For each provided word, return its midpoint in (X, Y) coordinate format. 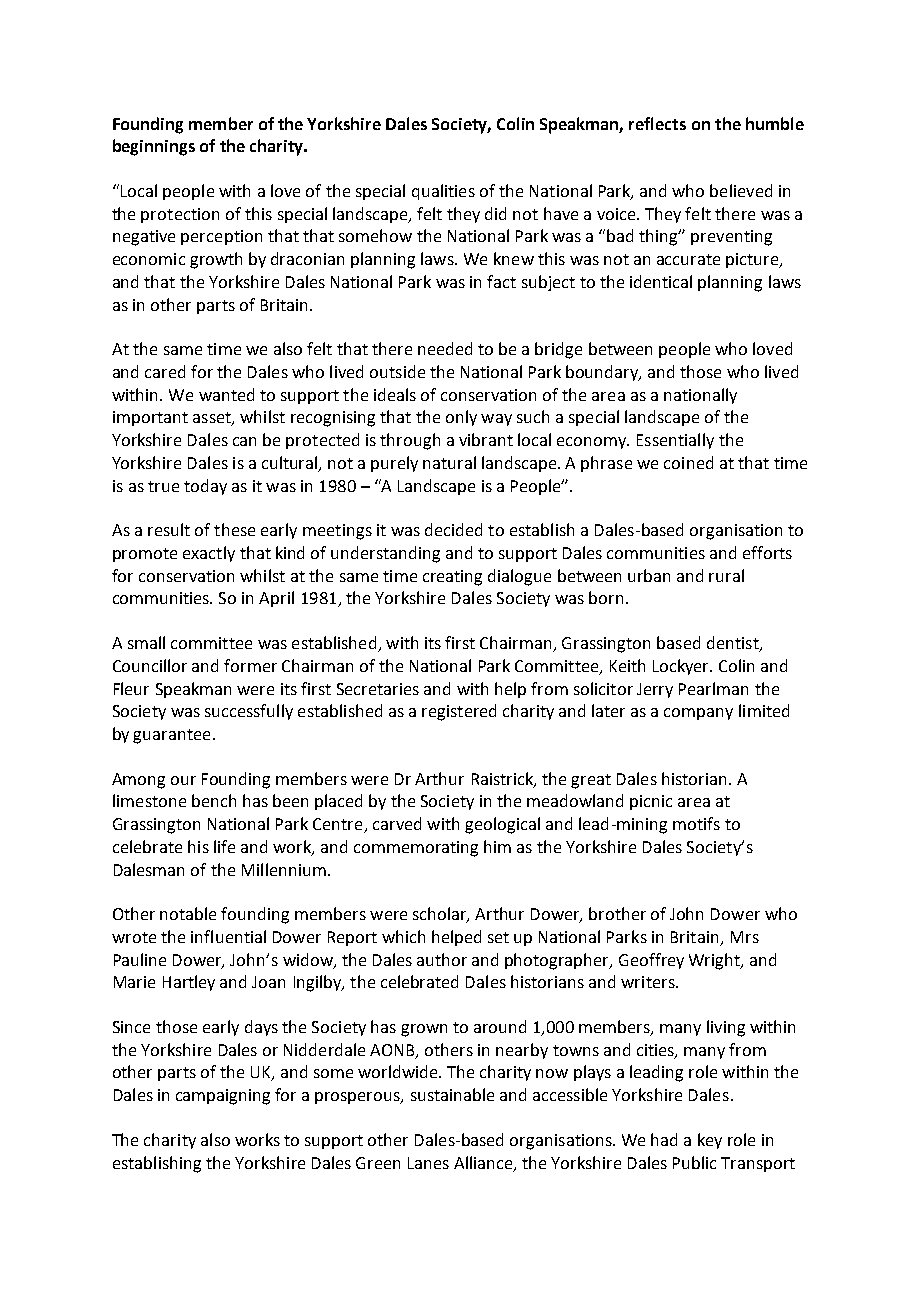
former (250, 665)
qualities (443, 192)
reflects (657, 123)
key (710, 1141)
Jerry (655, 690)
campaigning (223, 1097)
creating (452, 578)
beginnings (154, 147)
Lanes (428, 1163)
